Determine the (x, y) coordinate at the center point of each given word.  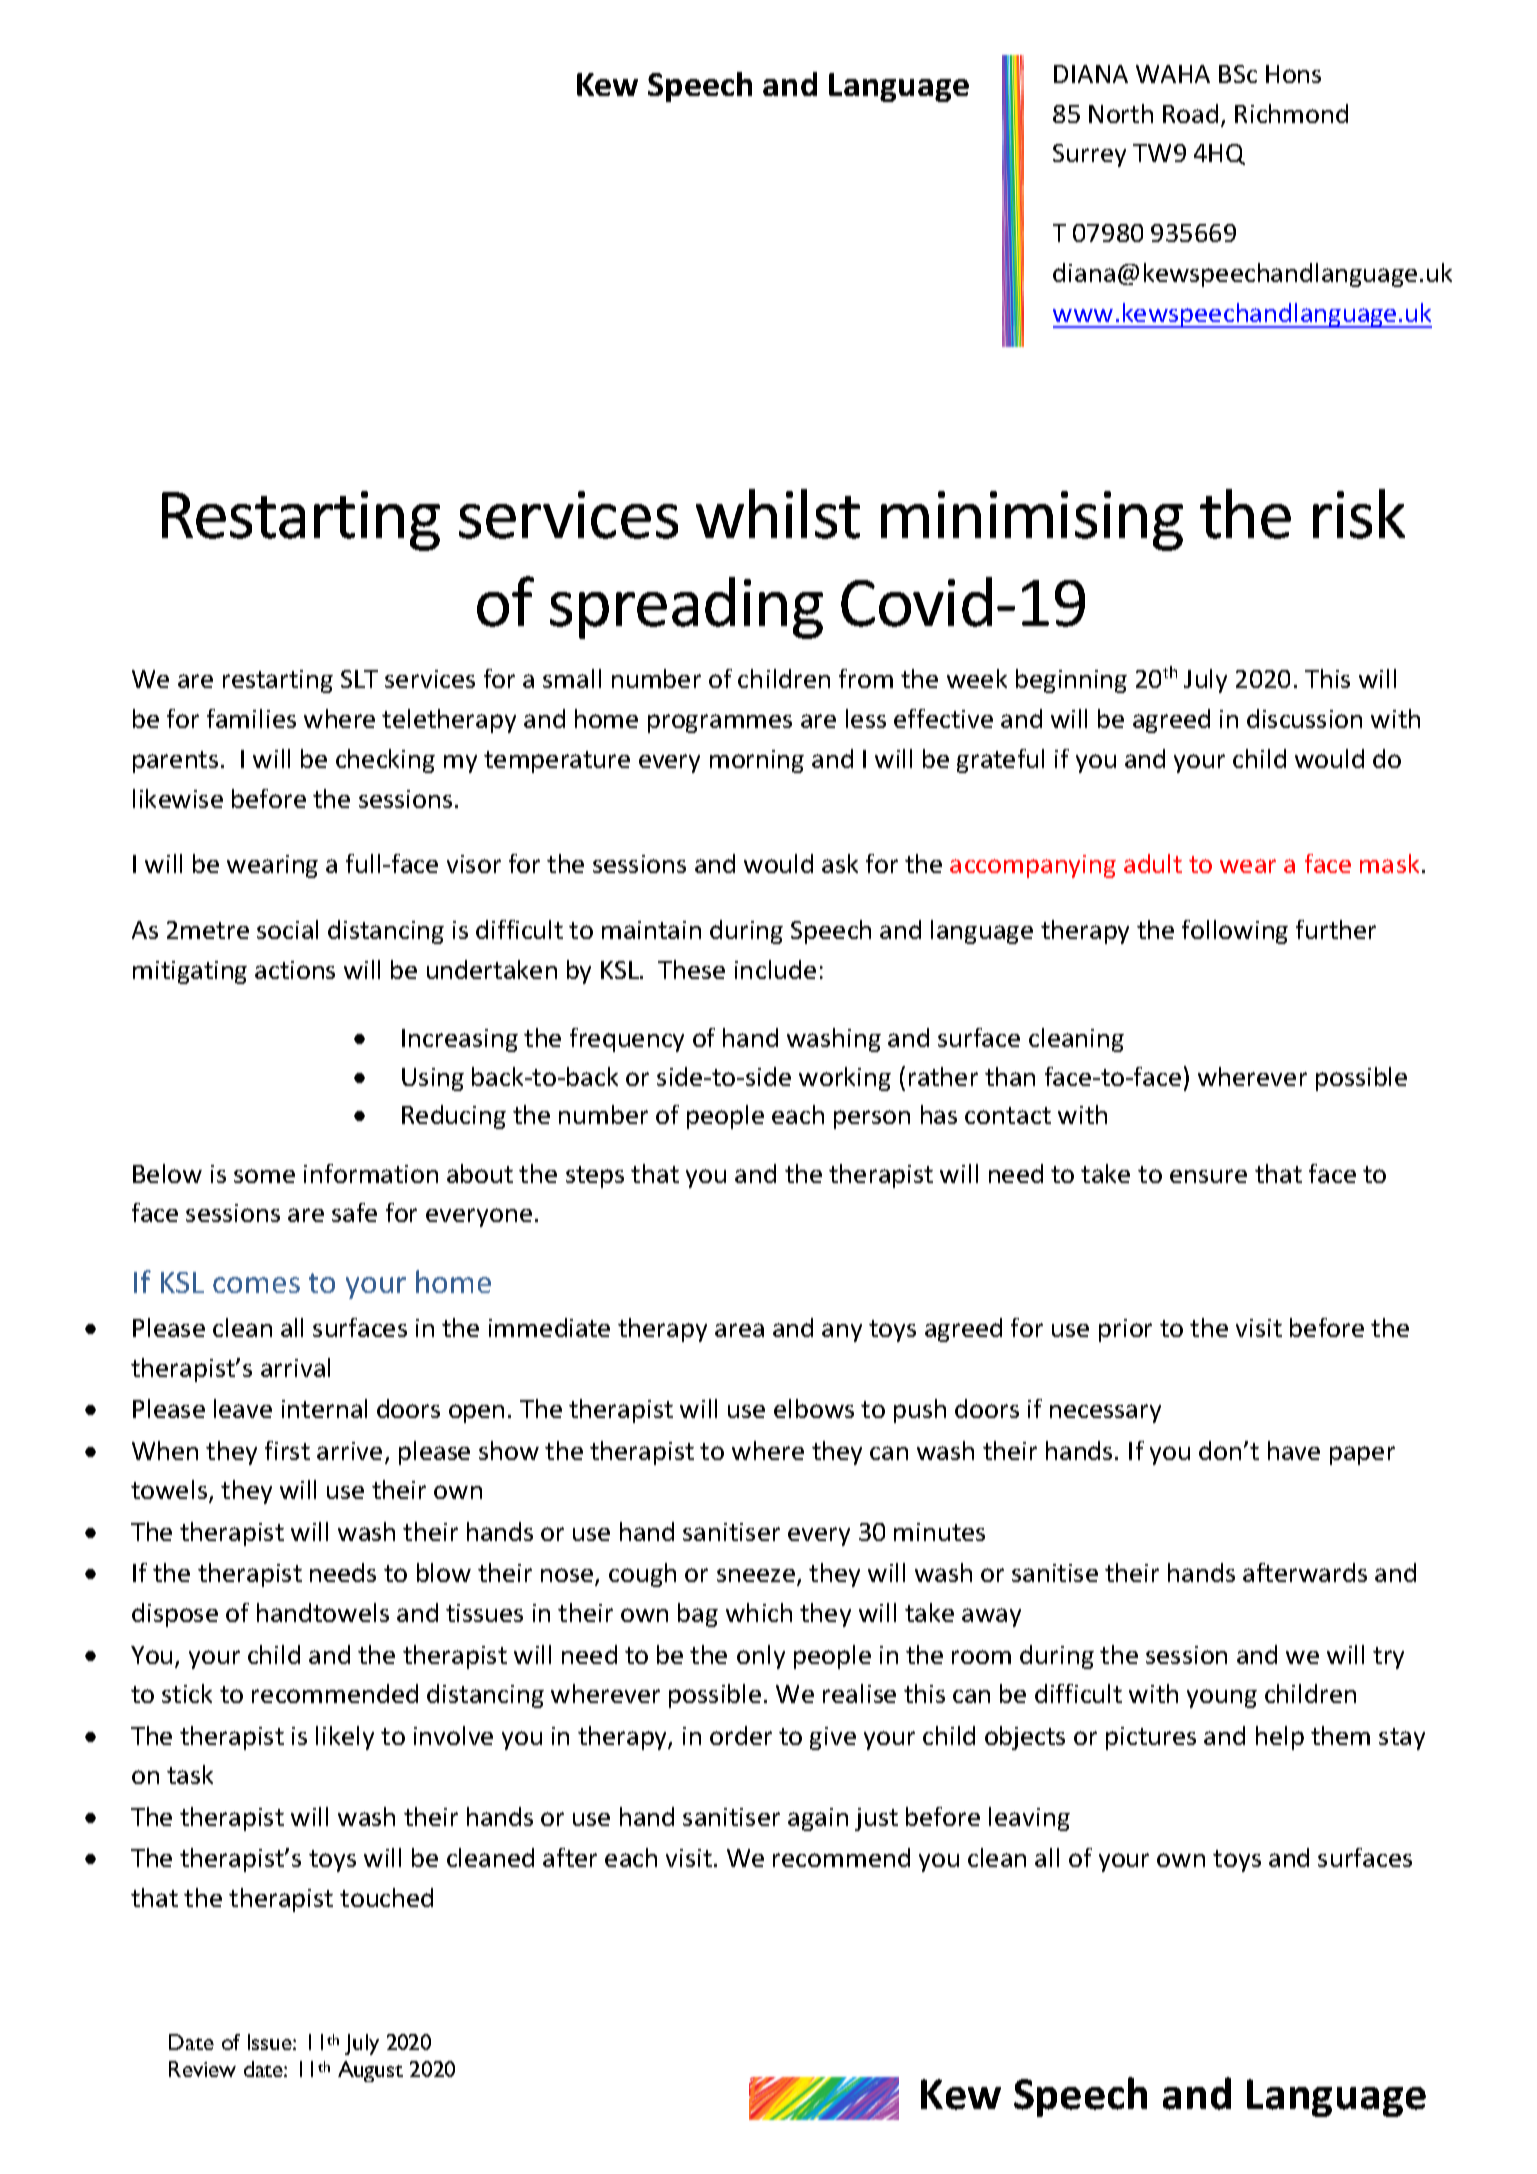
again (818, 1819)
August (370, 2071)
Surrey (1089, 155)
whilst (778, 514)
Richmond (1291, 113)
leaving (1029, 1819)
